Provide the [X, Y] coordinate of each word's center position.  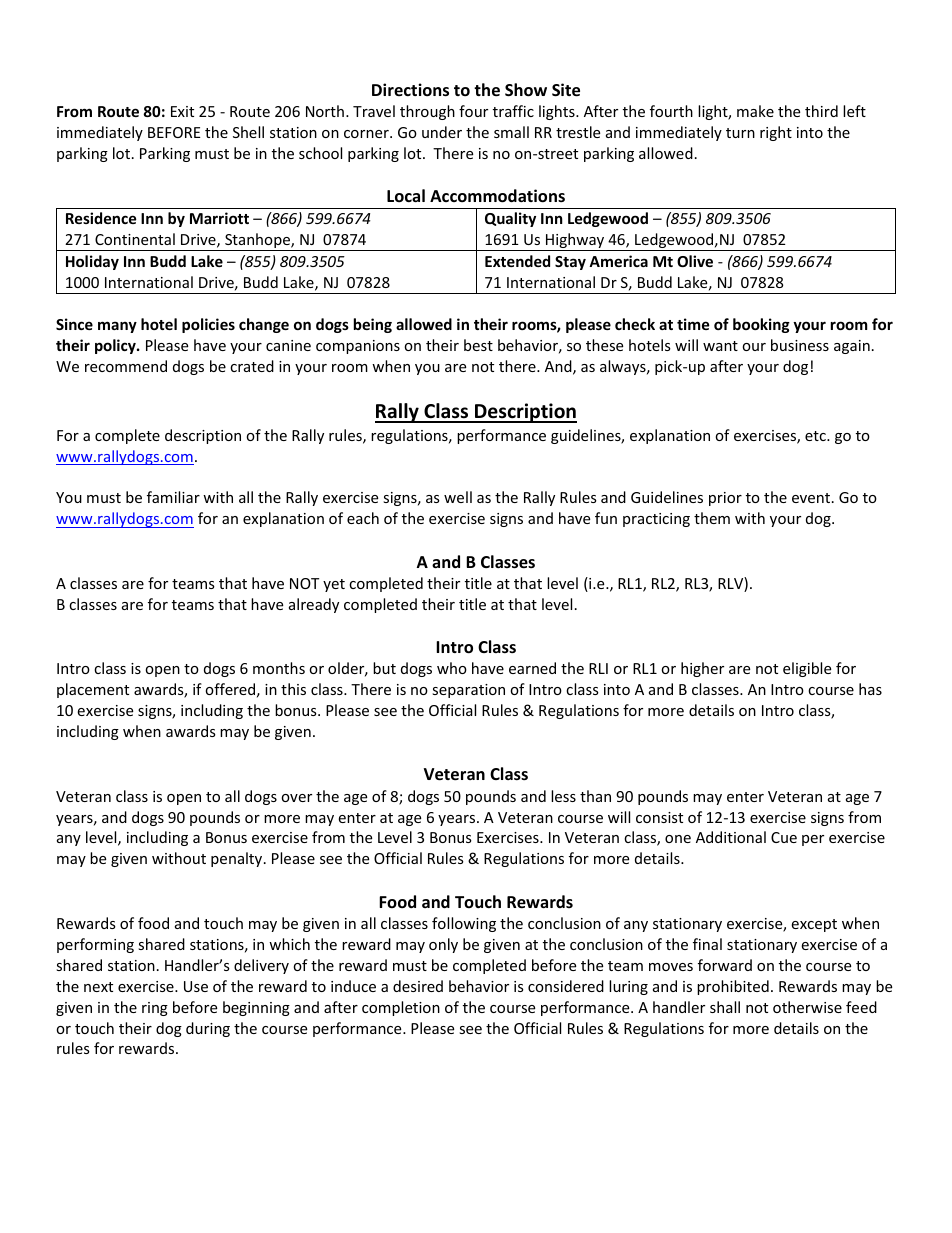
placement [93, 690]
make [755, 111]
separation [468, 691]
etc [816, 436]
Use [196, 986]
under [442, 132]
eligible [807, 669]
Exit [182, 111]
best [478, 345]
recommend [126, 366]
